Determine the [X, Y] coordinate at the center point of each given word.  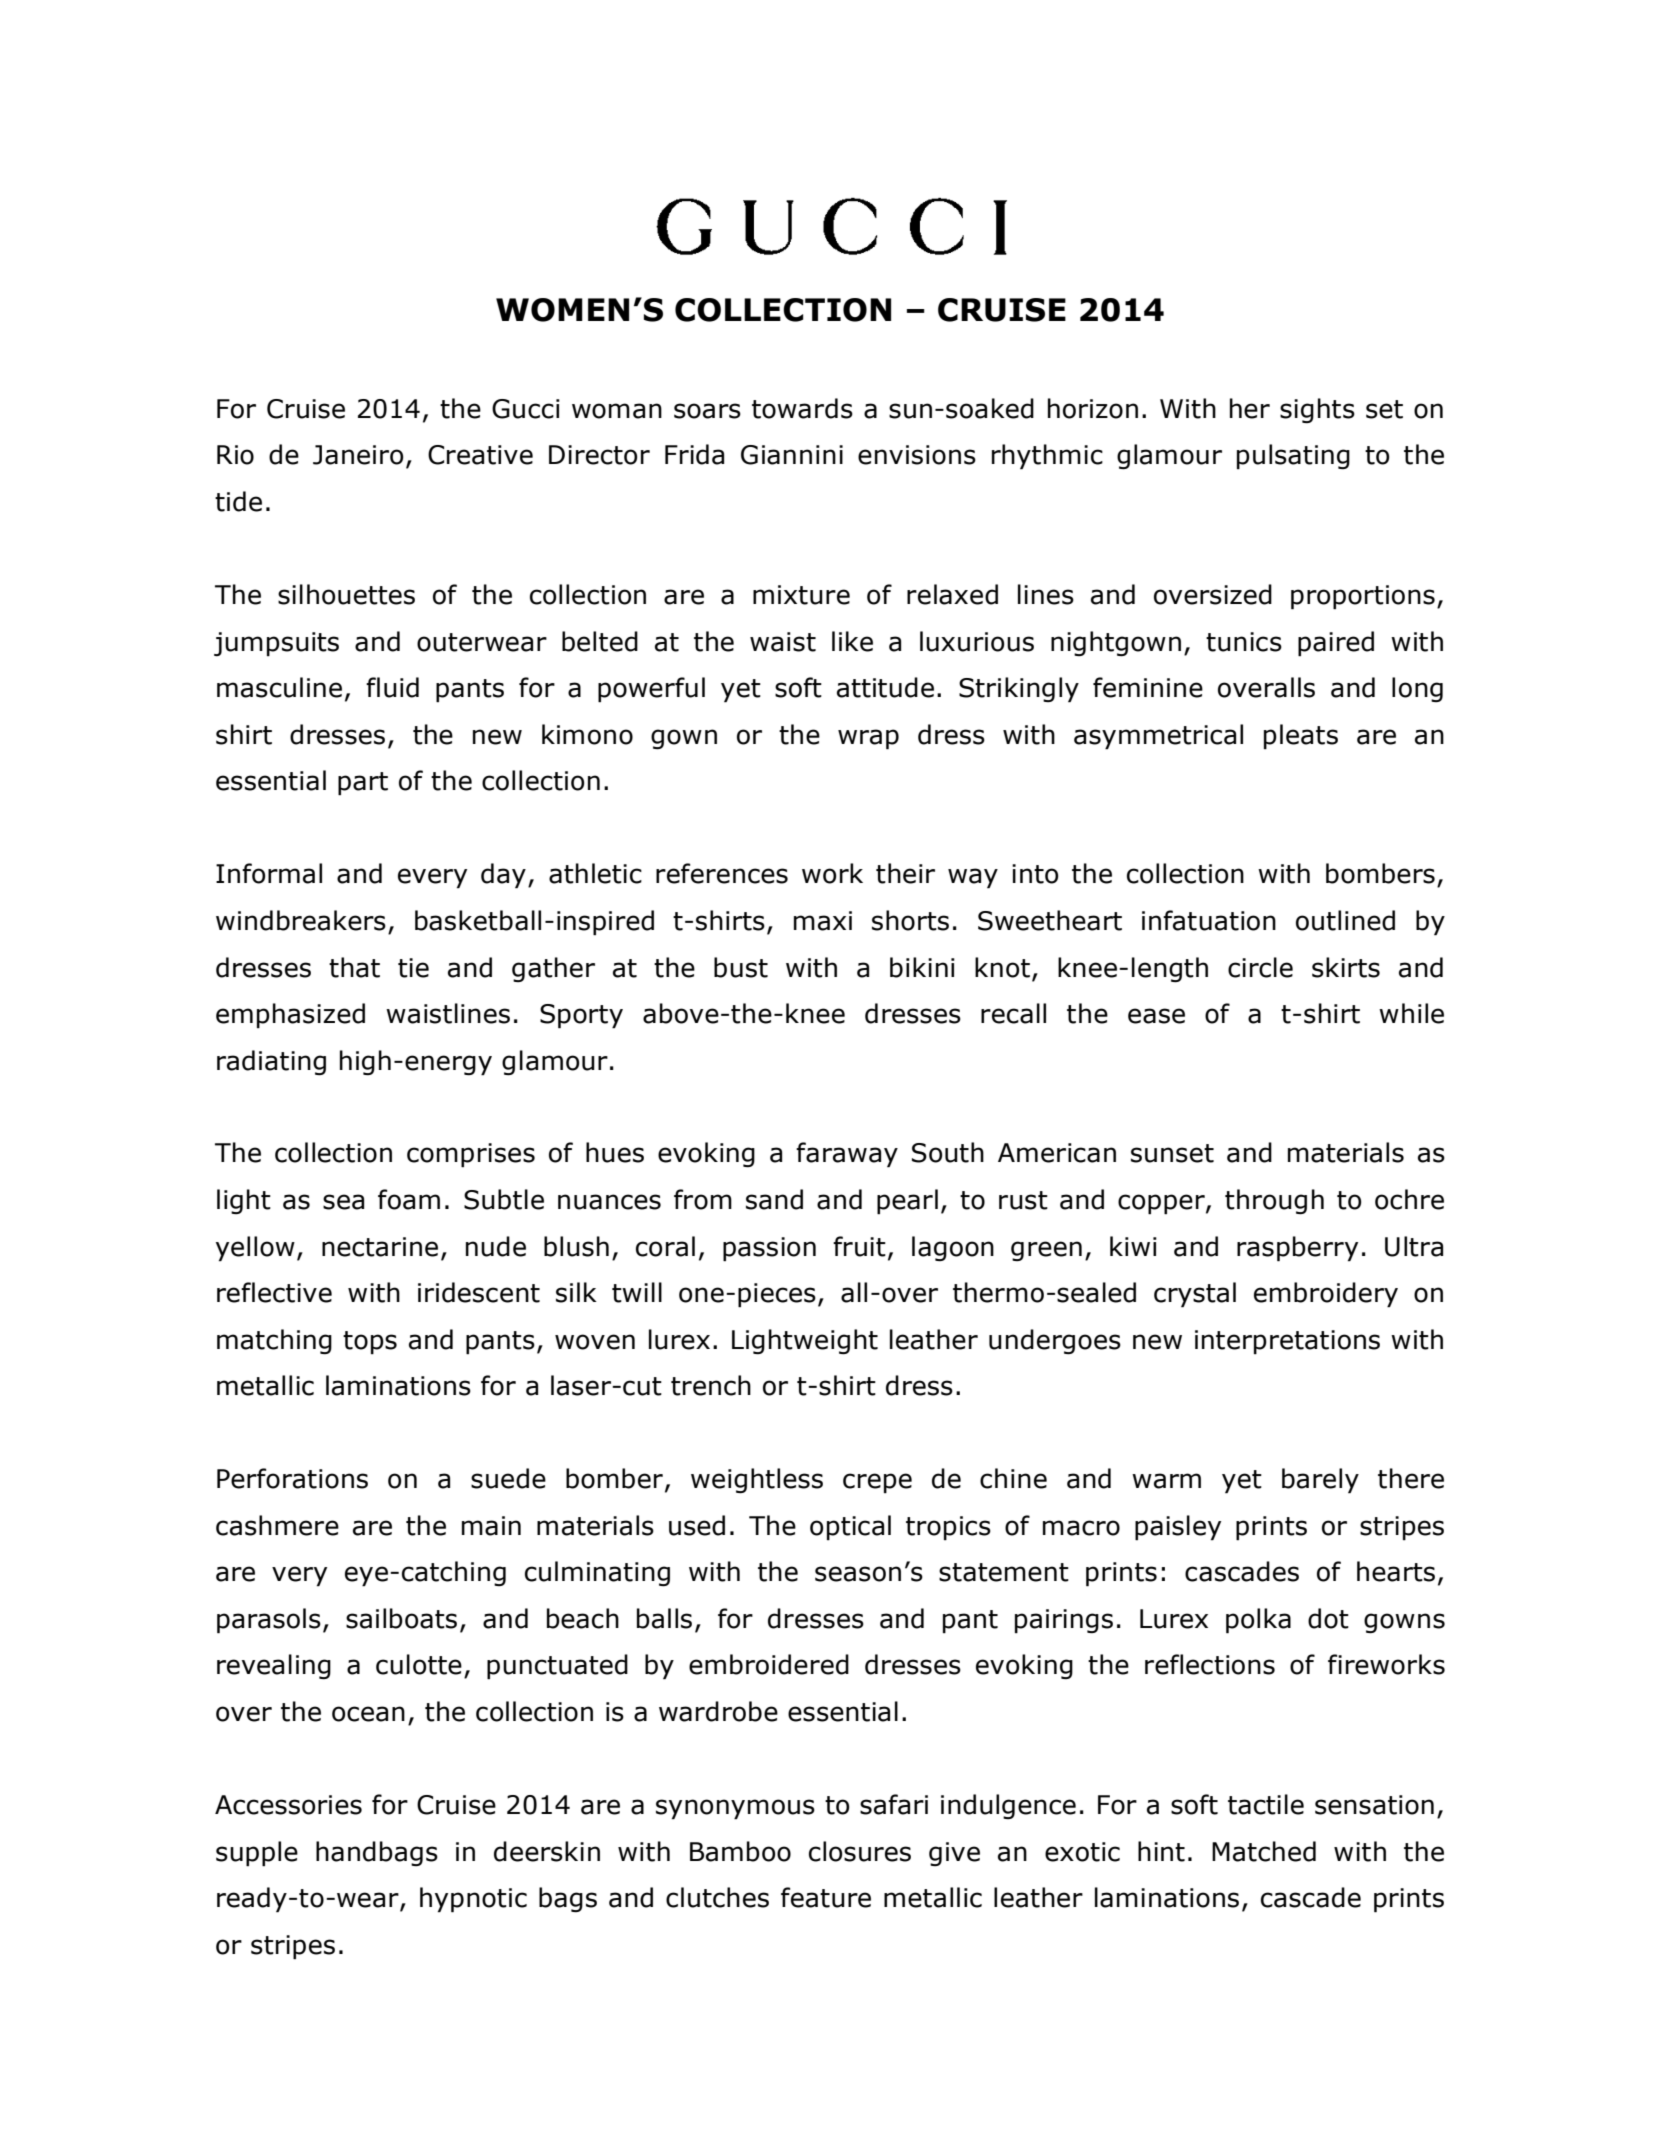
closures [860, 1851]
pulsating [1293, 457]
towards [802, 408]
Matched [1264, 1851]
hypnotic [473, 1900]
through [1274, 1201]
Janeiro [358, 455]
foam [409, 1199]
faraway [847, 1155]
